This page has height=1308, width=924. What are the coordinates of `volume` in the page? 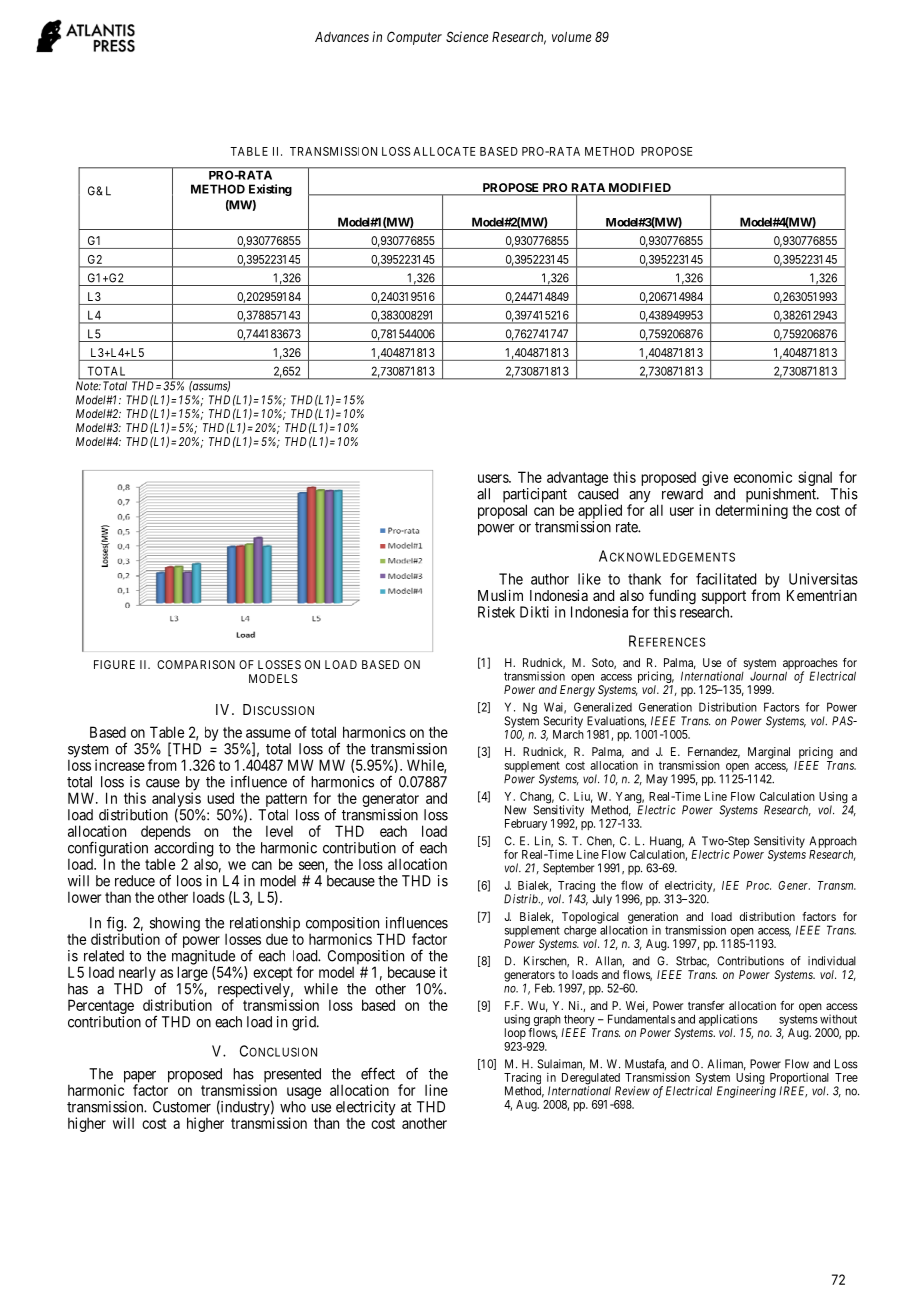 It's located at (571, 37).
